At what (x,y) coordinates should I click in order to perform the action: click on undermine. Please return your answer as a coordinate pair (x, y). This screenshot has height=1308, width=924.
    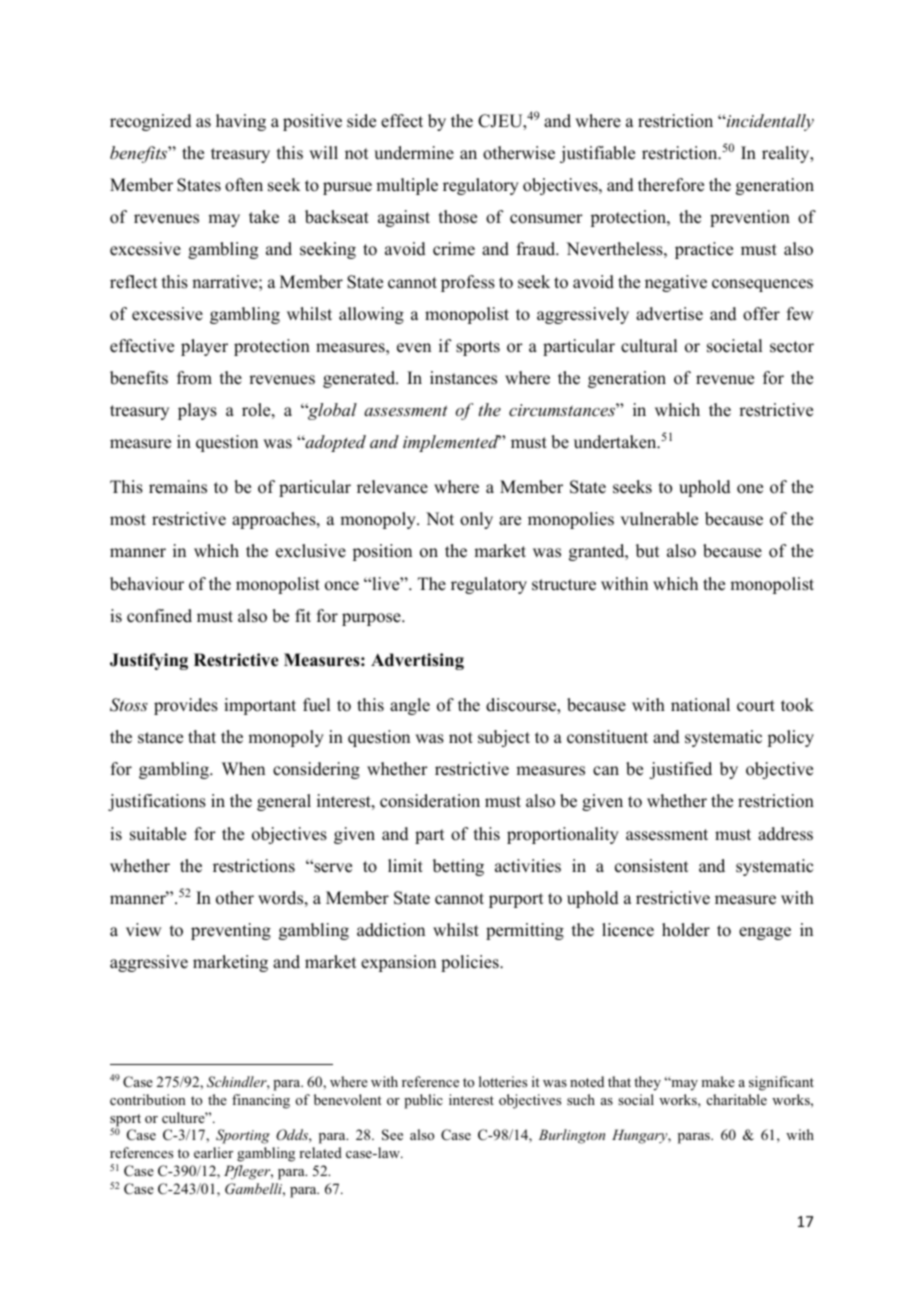
    Looking at the image, I should click on (414, 153).
